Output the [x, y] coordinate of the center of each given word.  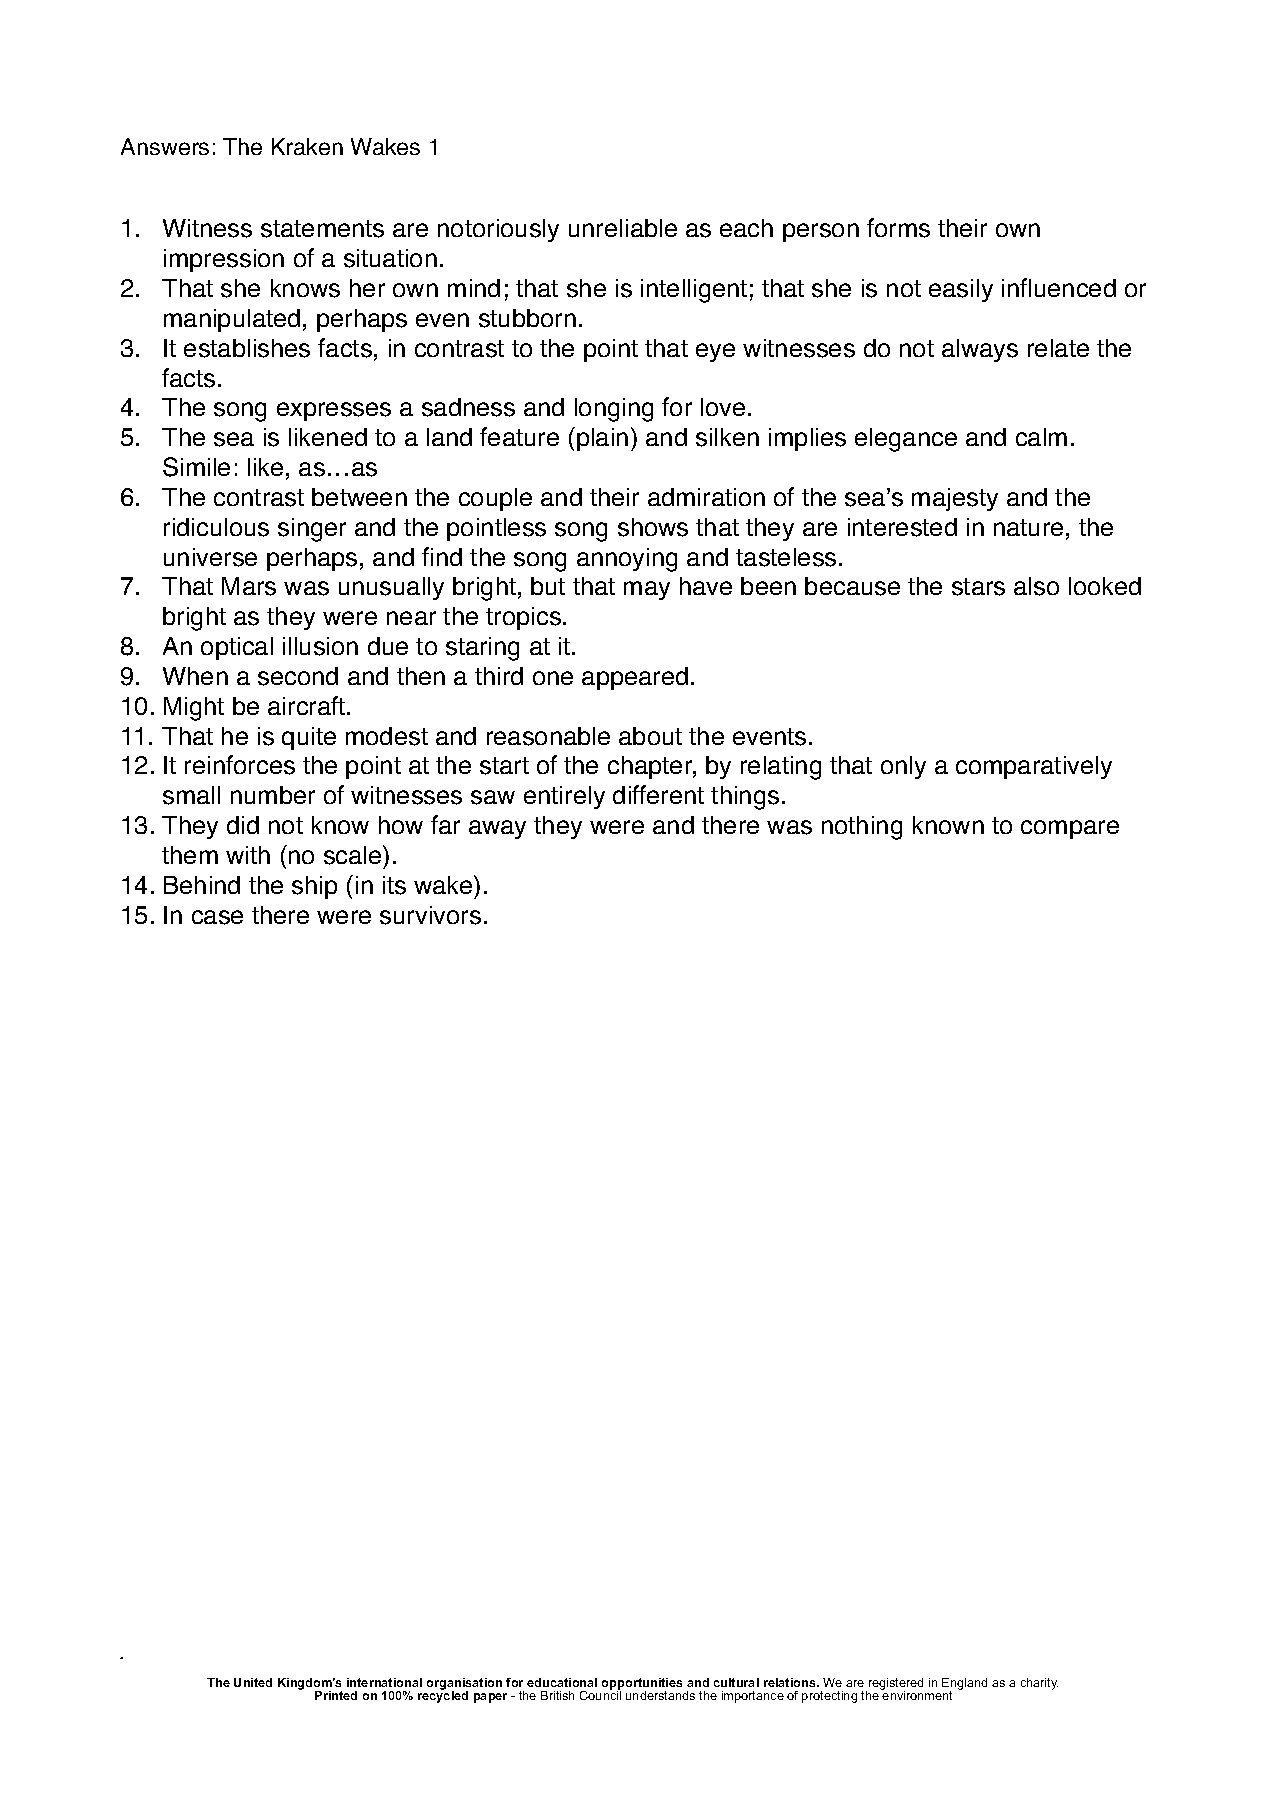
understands [660, 1695]
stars [978, 587]
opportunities [642, 1685]
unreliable [623, 228]
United [253, 1682]
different [658, 794]
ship [314, 887]
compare [1070, 829]
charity [1039, 1684]
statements [322, 229]
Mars [249, 586]
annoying [627, 560]
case [217, 917]
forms [898, 228]
